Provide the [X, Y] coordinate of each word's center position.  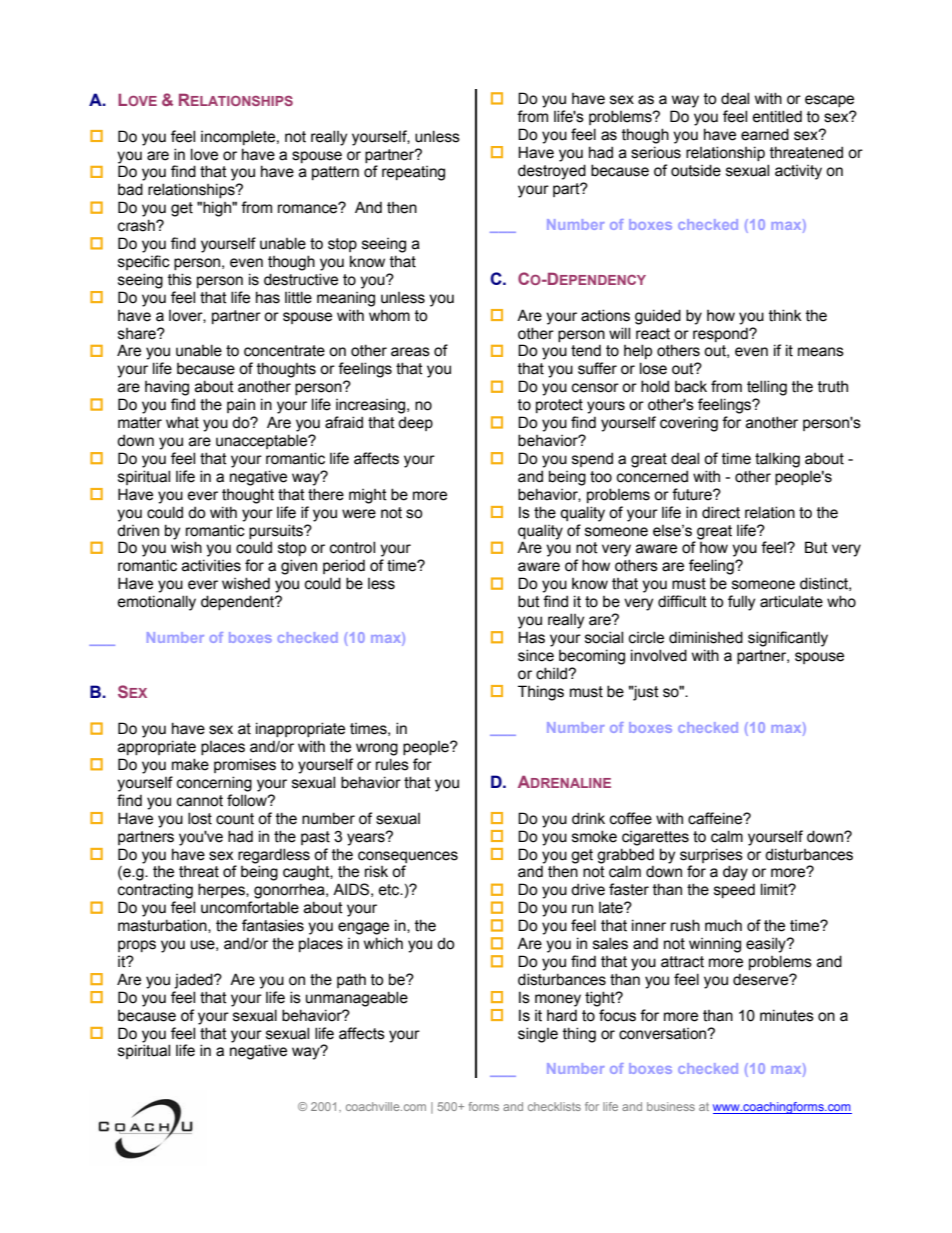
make [190, 764]
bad [130, 189]
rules [392, 764]
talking [777, 460]
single [538, 1035]
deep [415, 423]
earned [765, 134]
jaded [194, 981]
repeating [413, 173]
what [182, 422]
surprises [711, 855]
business [671, 1106]
